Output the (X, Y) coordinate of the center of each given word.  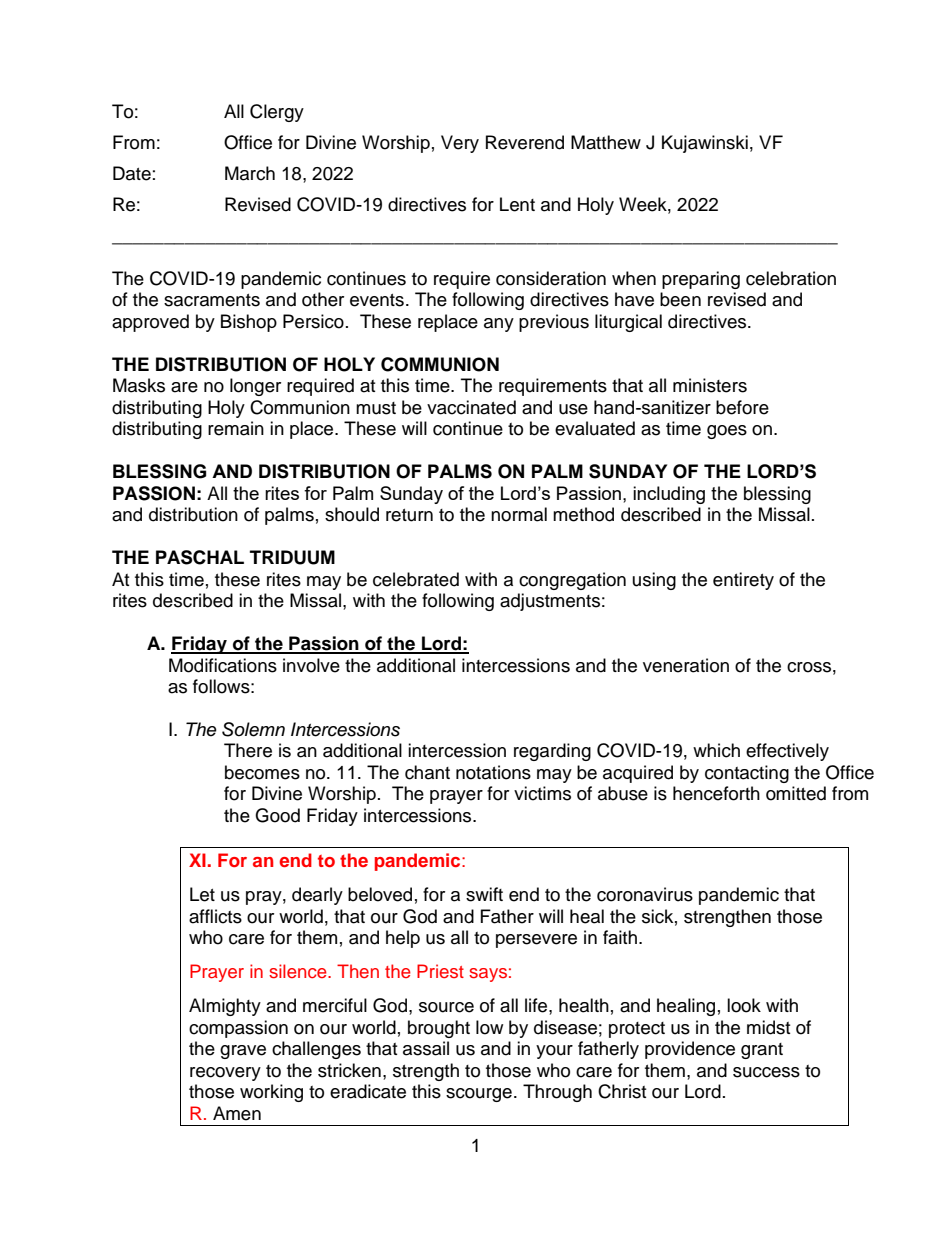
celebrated (416, 579)
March (250, 173)
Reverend (525, 142)
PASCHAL (200, 557)
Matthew (606, 142)
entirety (743, 581)
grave (243, 1052)
